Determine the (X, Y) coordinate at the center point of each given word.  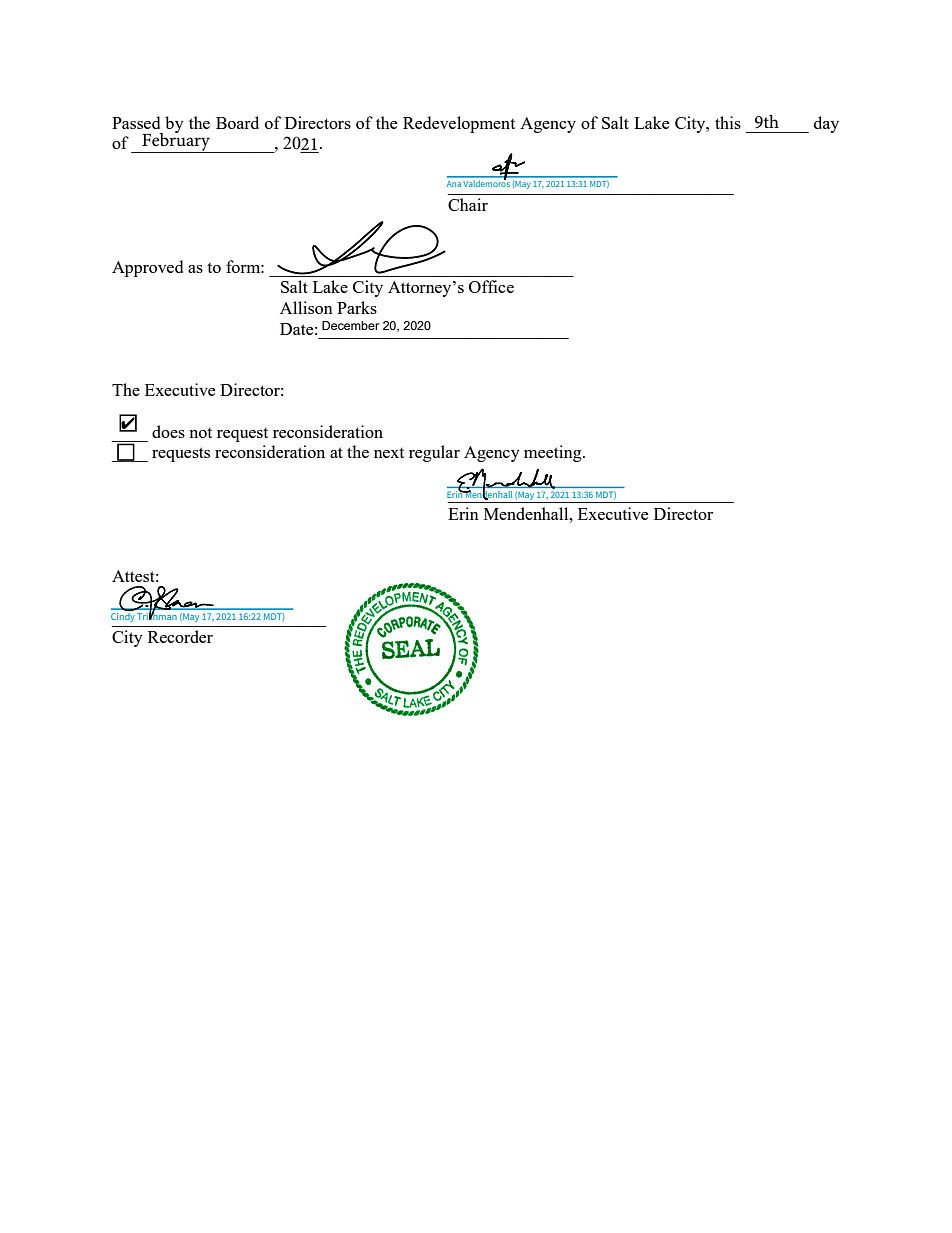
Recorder (180, 636)
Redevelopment (459, 124)
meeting (554, 453)
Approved (147, 268)
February (176, 141)
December (350, 325)
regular (434, 453)
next (389, 453)
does (168, 431)
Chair (468, 204)
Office (491, 286)
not (201, 433)
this (728, 122)
